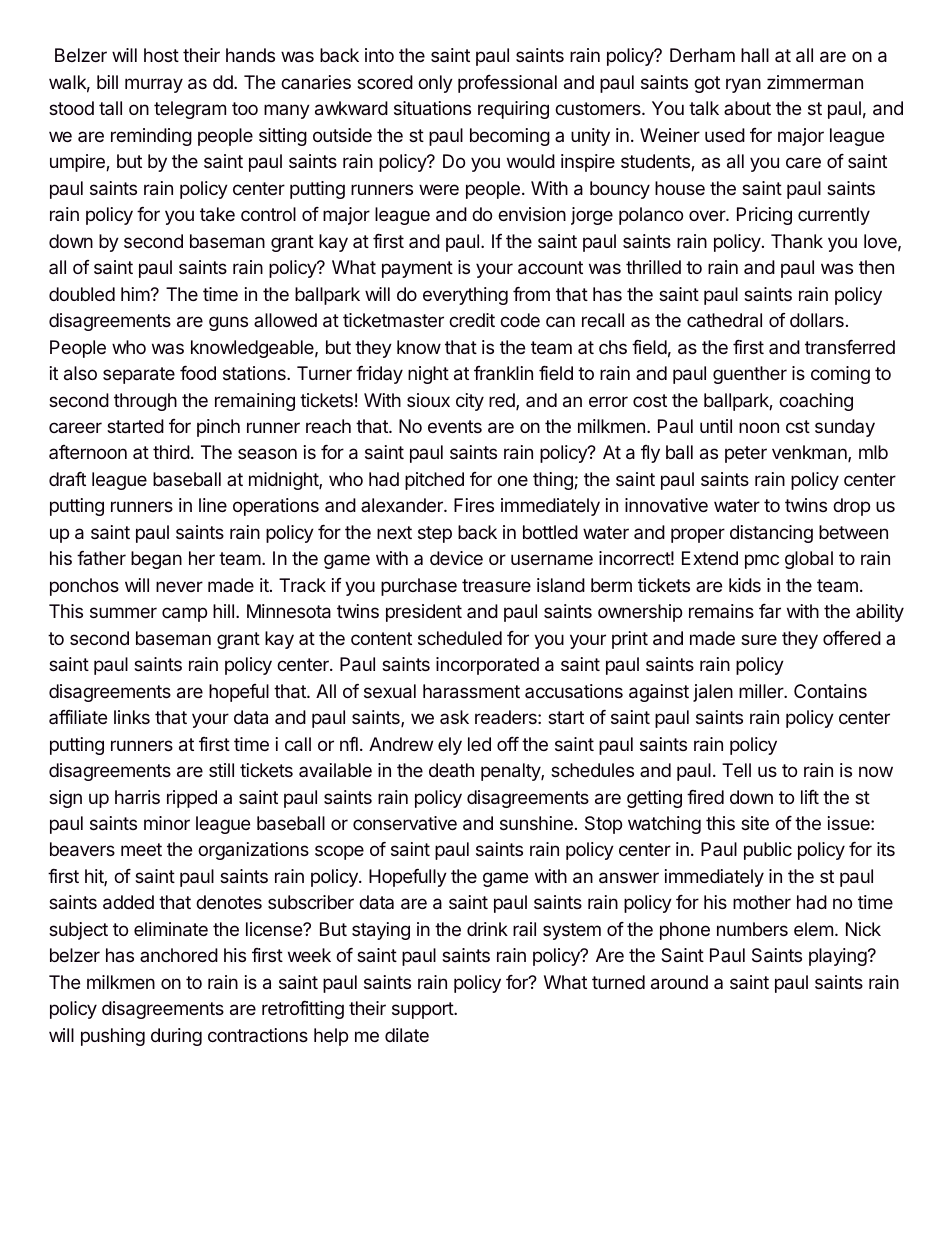  I want to click on during, so click(176, 1037).
